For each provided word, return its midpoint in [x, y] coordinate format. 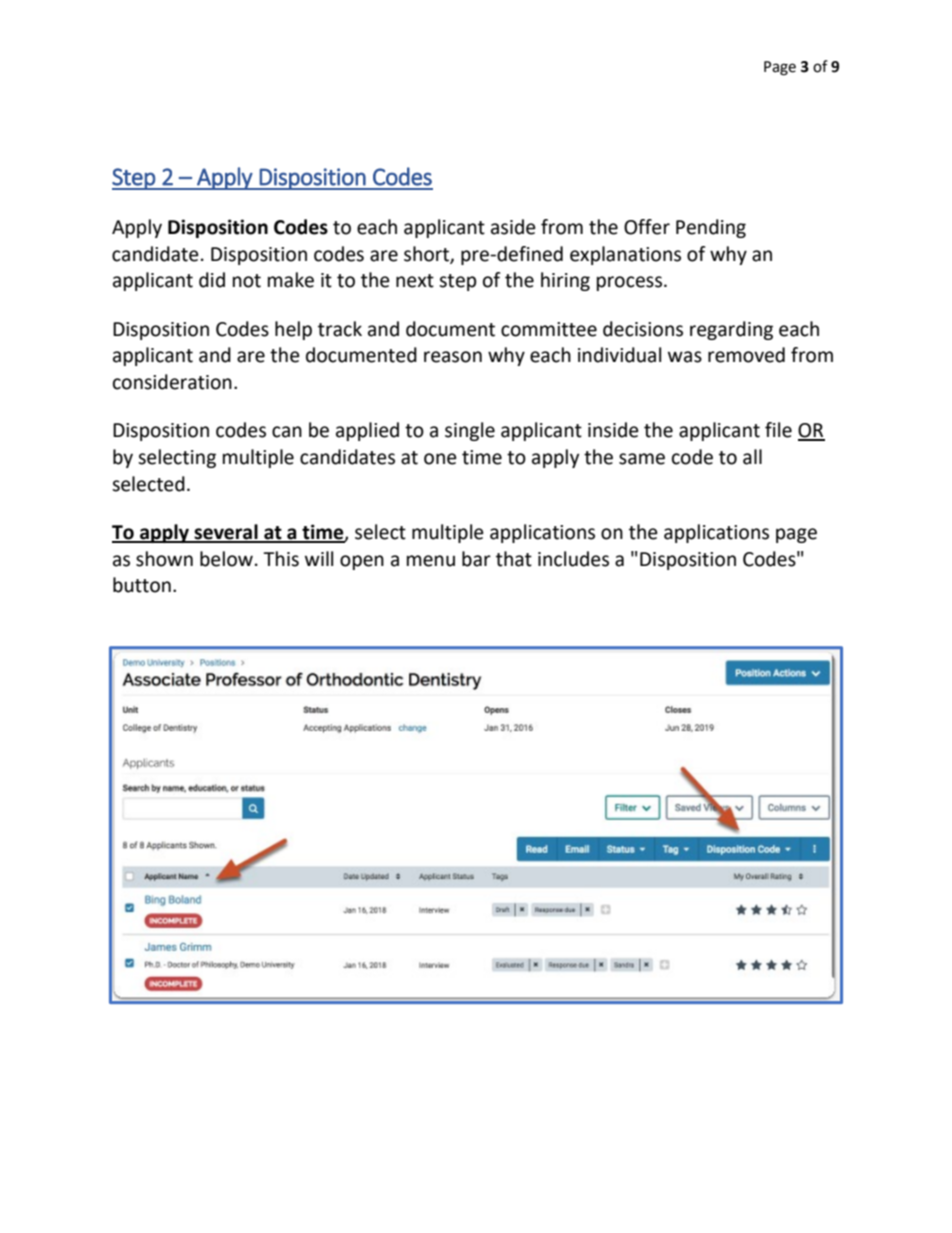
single [470, 431]
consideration [172, 382]
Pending [711, 228]
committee [549, 329]
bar [476, 559]
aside [513, 227]
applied [367, 431]
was [685, 357]
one [440, 459]
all [752, 457]
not [247, 281]
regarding [731, 330]
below [226, 559]
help [293, 330]
